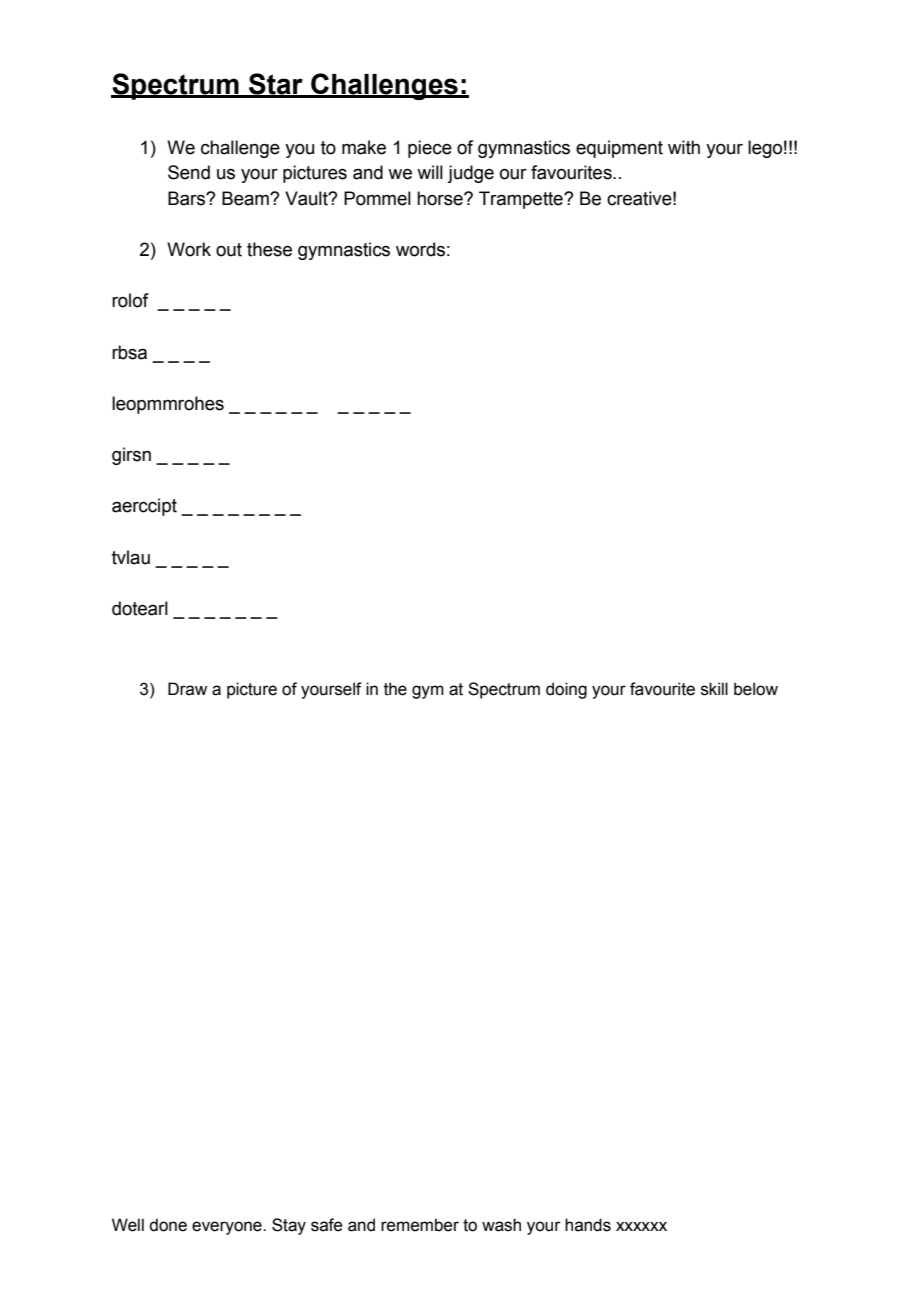 The height and width of the screenshot is (1308, 924). I want to click on everyone, so click(228, 1228).
